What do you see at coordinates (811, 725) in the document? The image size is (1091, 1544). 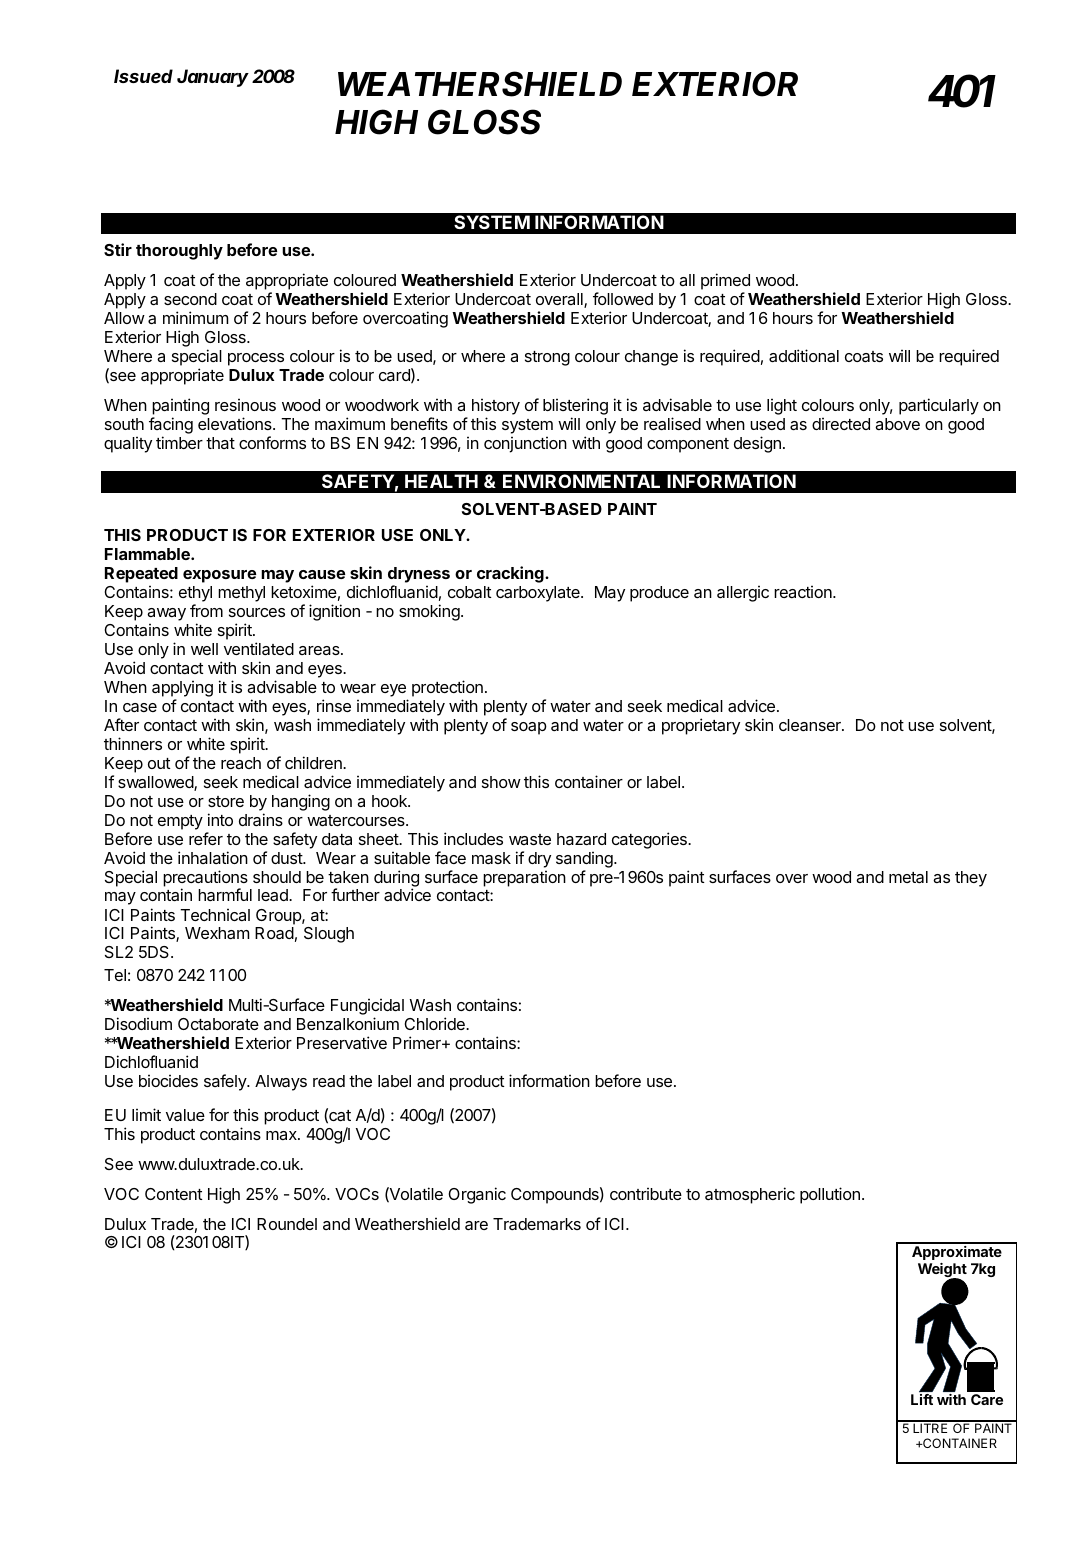 I see `cleanser` at bounding box center [811, 725].
